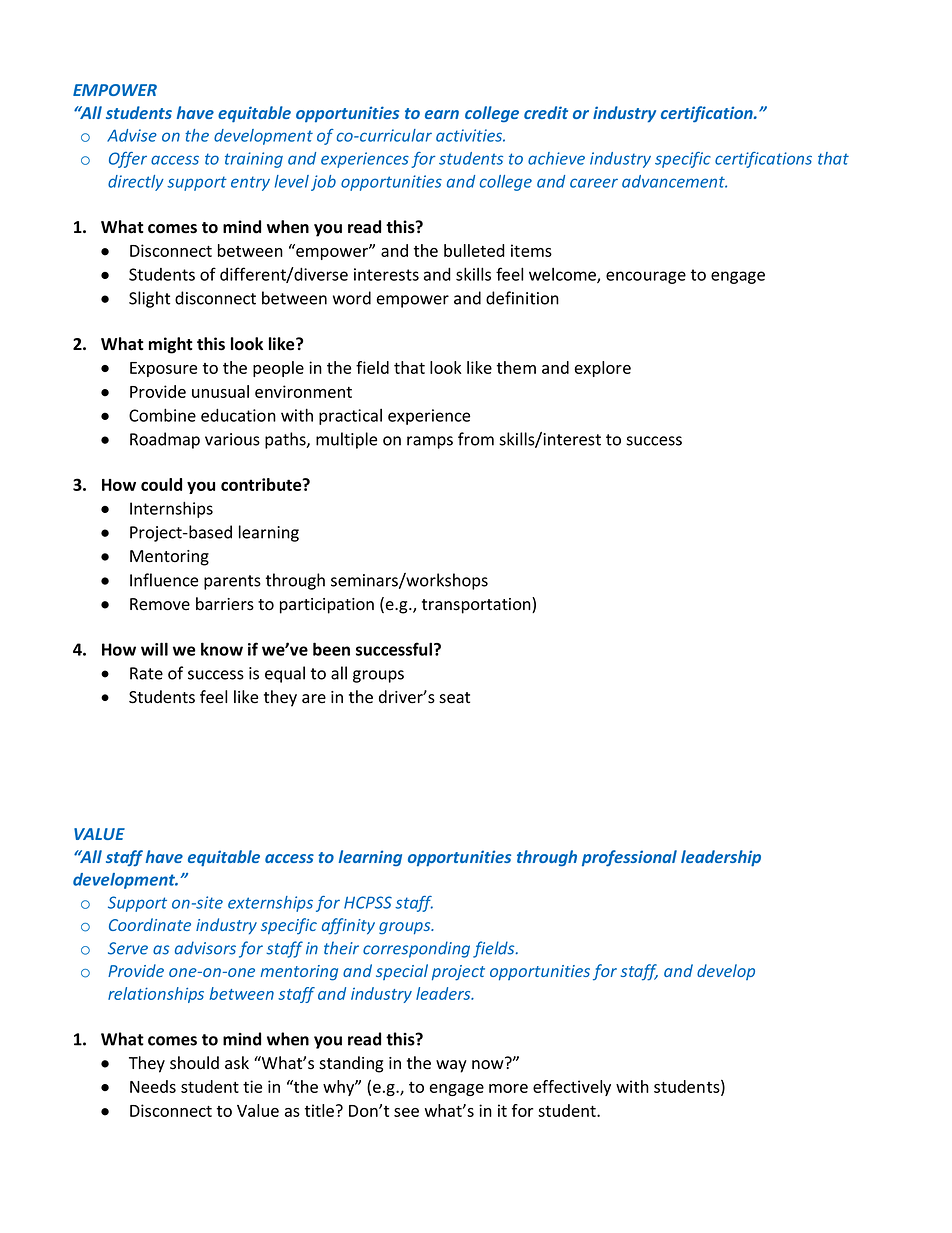 The height and width of the screenshot is (1233, 952). What do you see at coordinates (132, 135) in the screenshot?
I see `Advise` at bounding box center [132, 135].
